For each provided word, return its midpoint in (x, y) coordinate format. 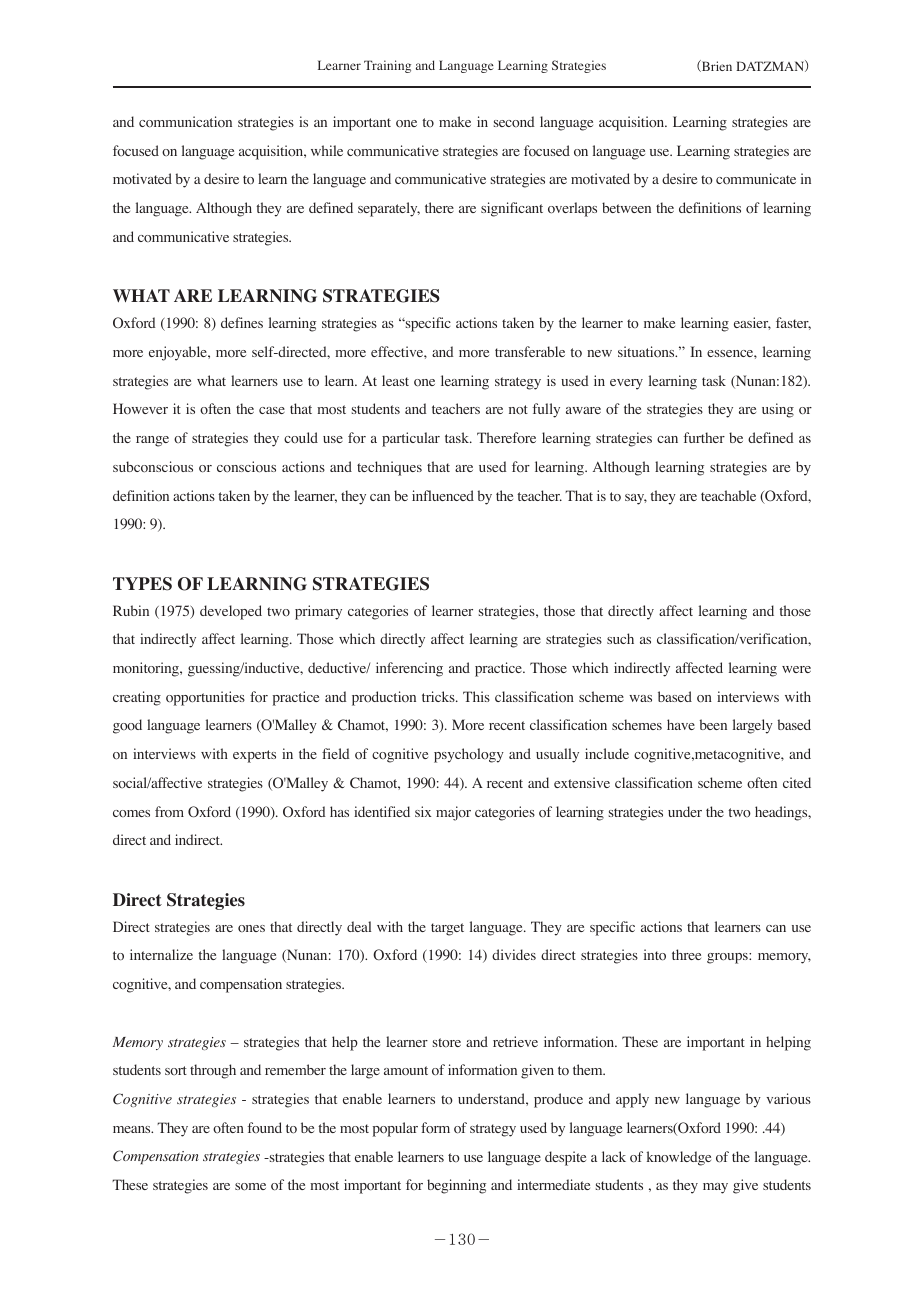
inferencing (409, 669)
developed (231, 612)
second (514, 121)
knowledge (679, 1158)
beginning (456, 1186)
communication (185, 122)
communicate (756, 179)
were (796, 669)
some (250, 1187)
